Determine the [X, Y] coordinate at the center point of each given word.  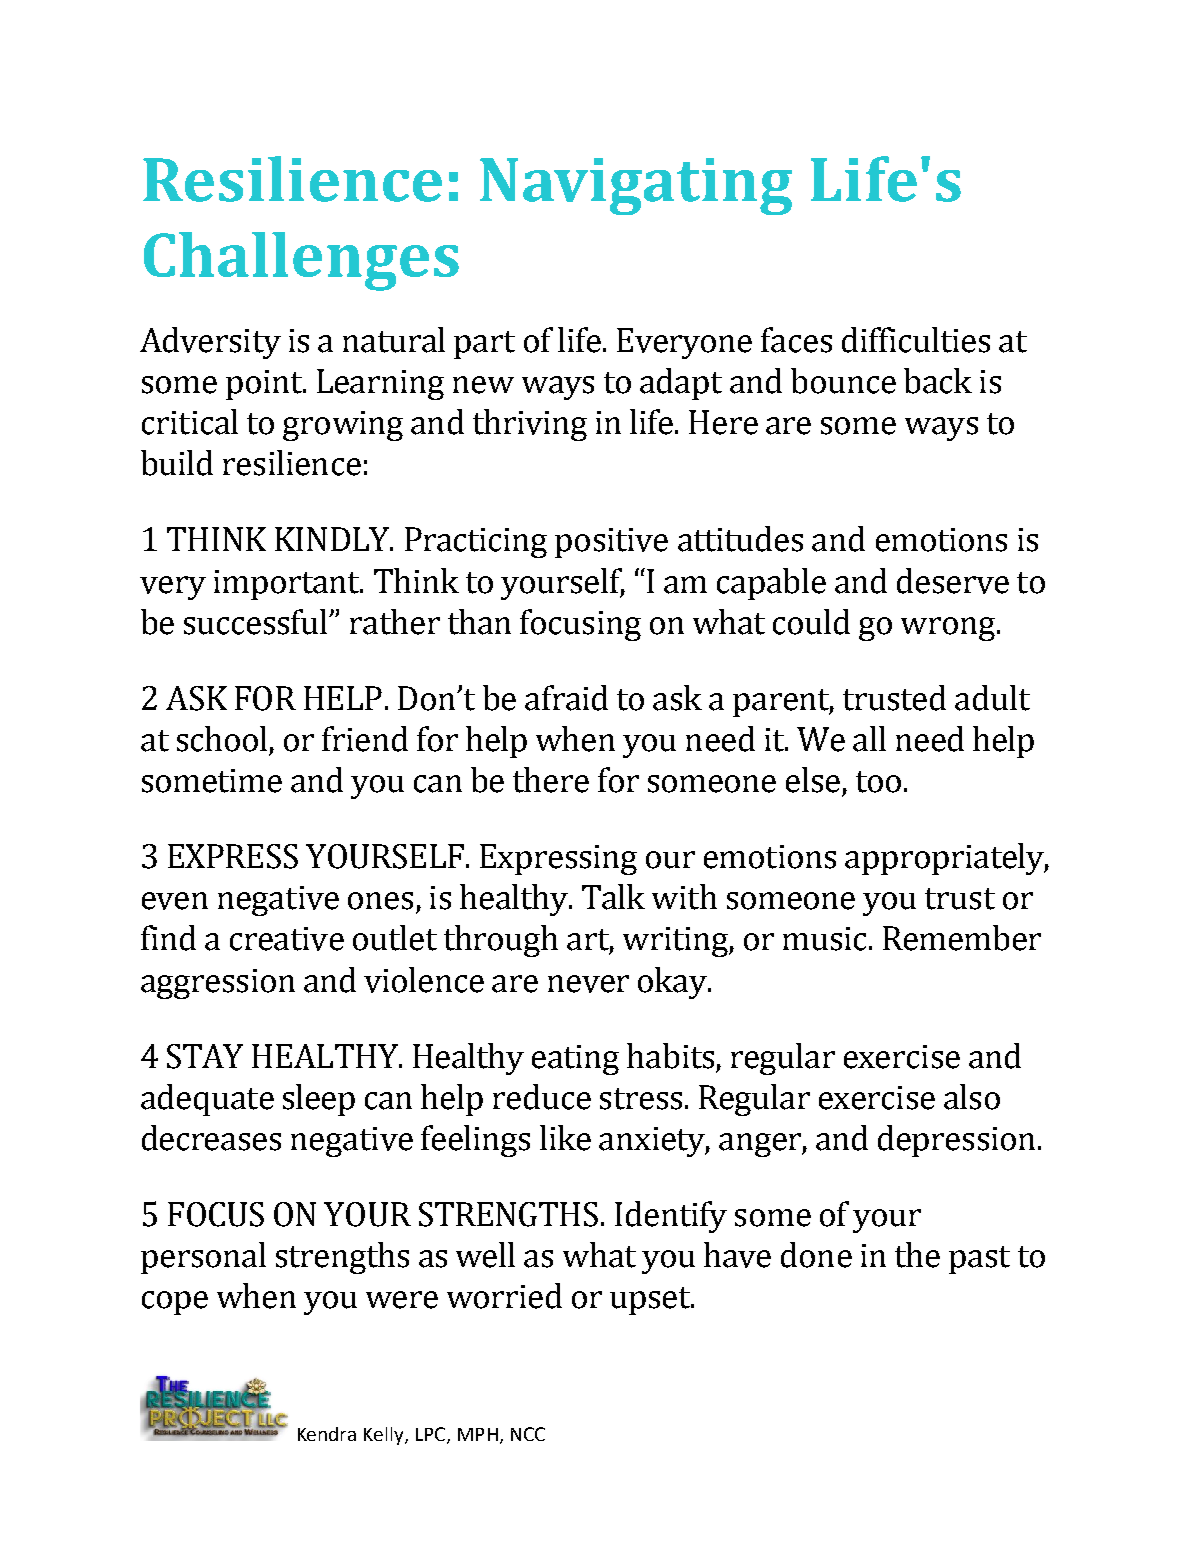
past [979, 1260]
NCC [528, 1434]
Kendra [327, 1434]
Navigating [636, 186]
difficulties [916, 340]
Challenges [301, 261]
